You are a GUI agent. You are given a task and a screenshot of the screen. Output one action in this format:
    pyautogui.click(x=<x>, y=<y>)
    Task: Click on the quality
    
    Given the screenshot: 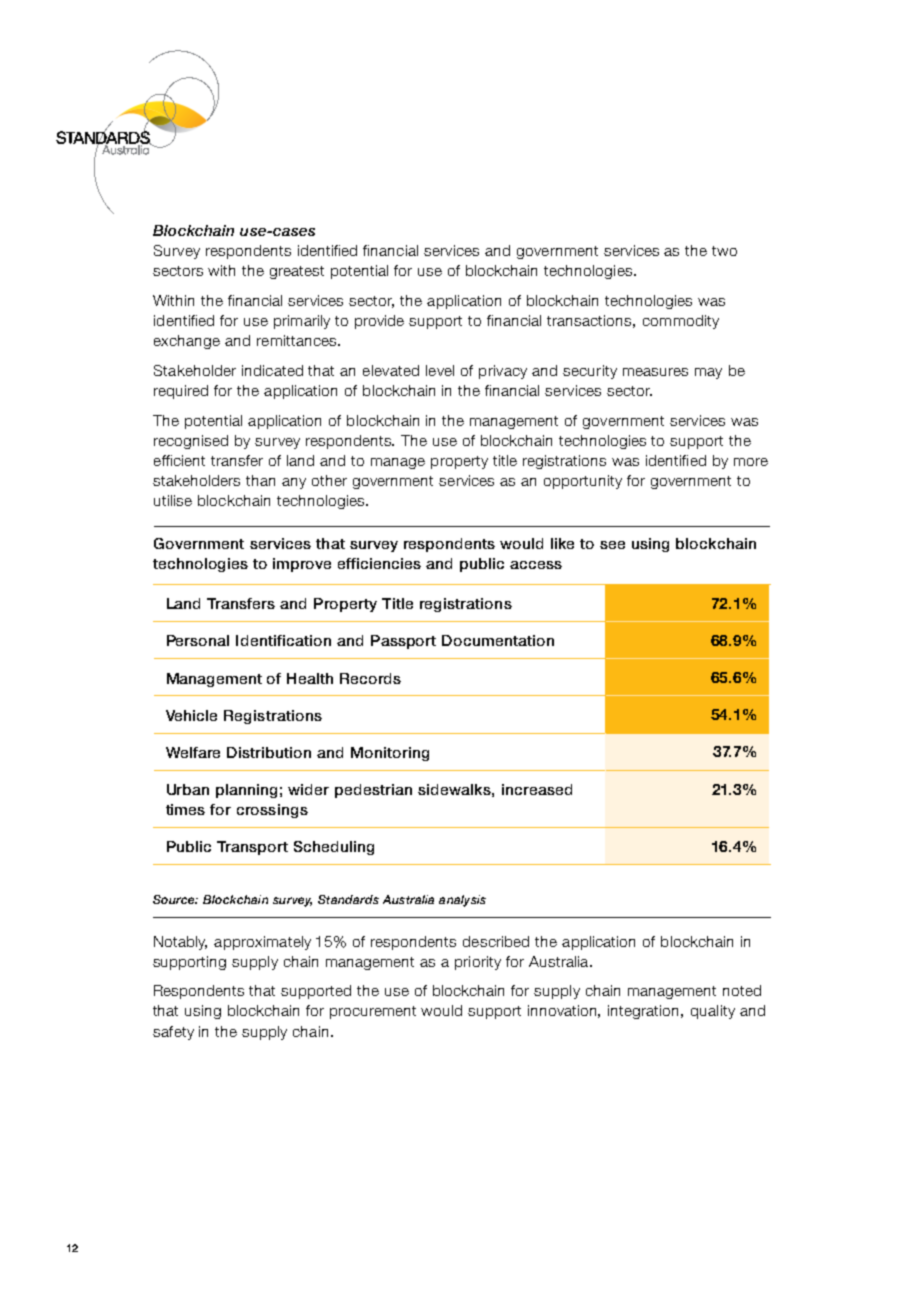 What is the action you would take?
    pyautogui.click(x=713, y=1012)
